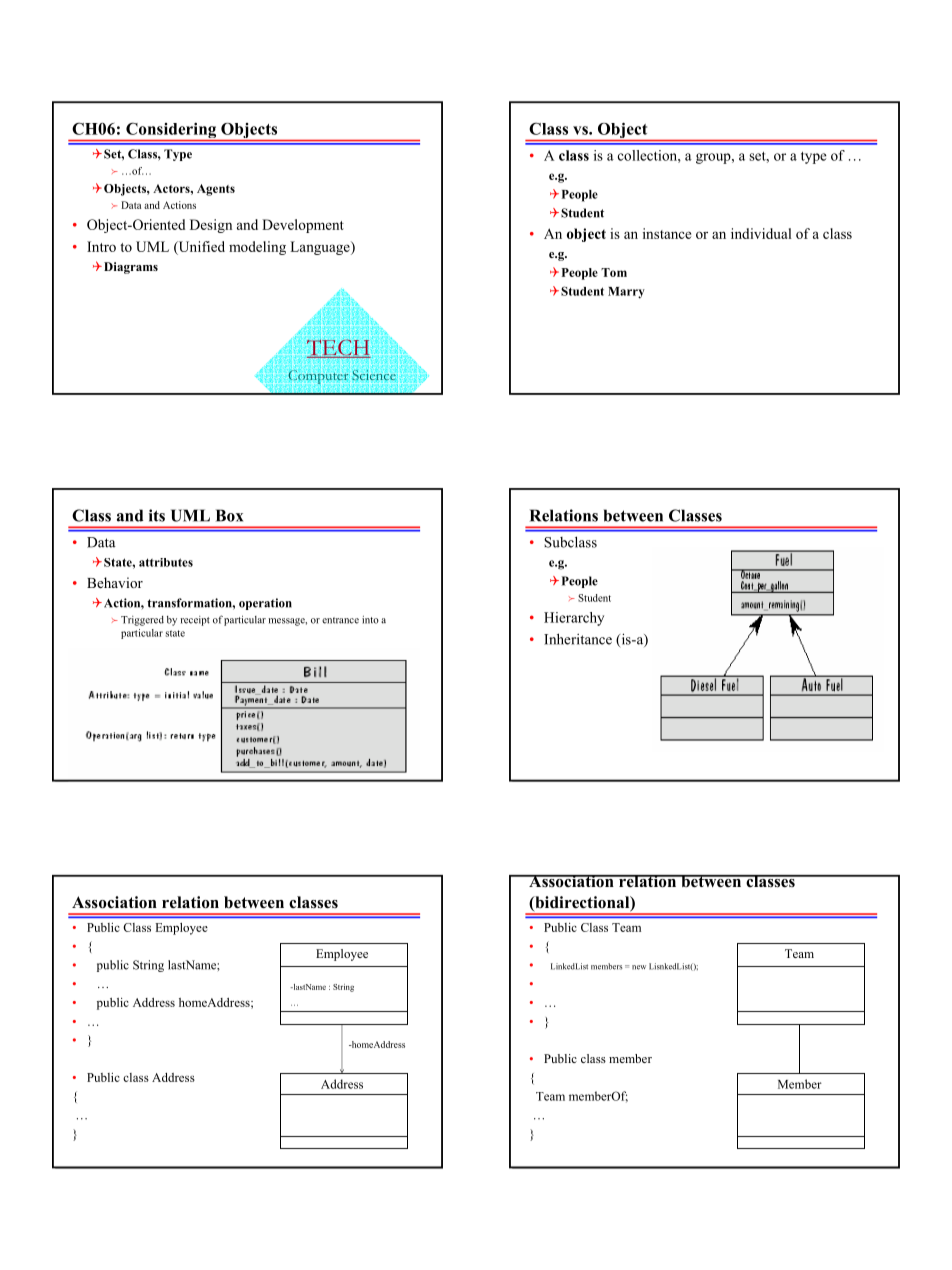  What do you see at coordinates (578, 639) in the page?
I see `Inheritance` at bounding box center [578, 639].
